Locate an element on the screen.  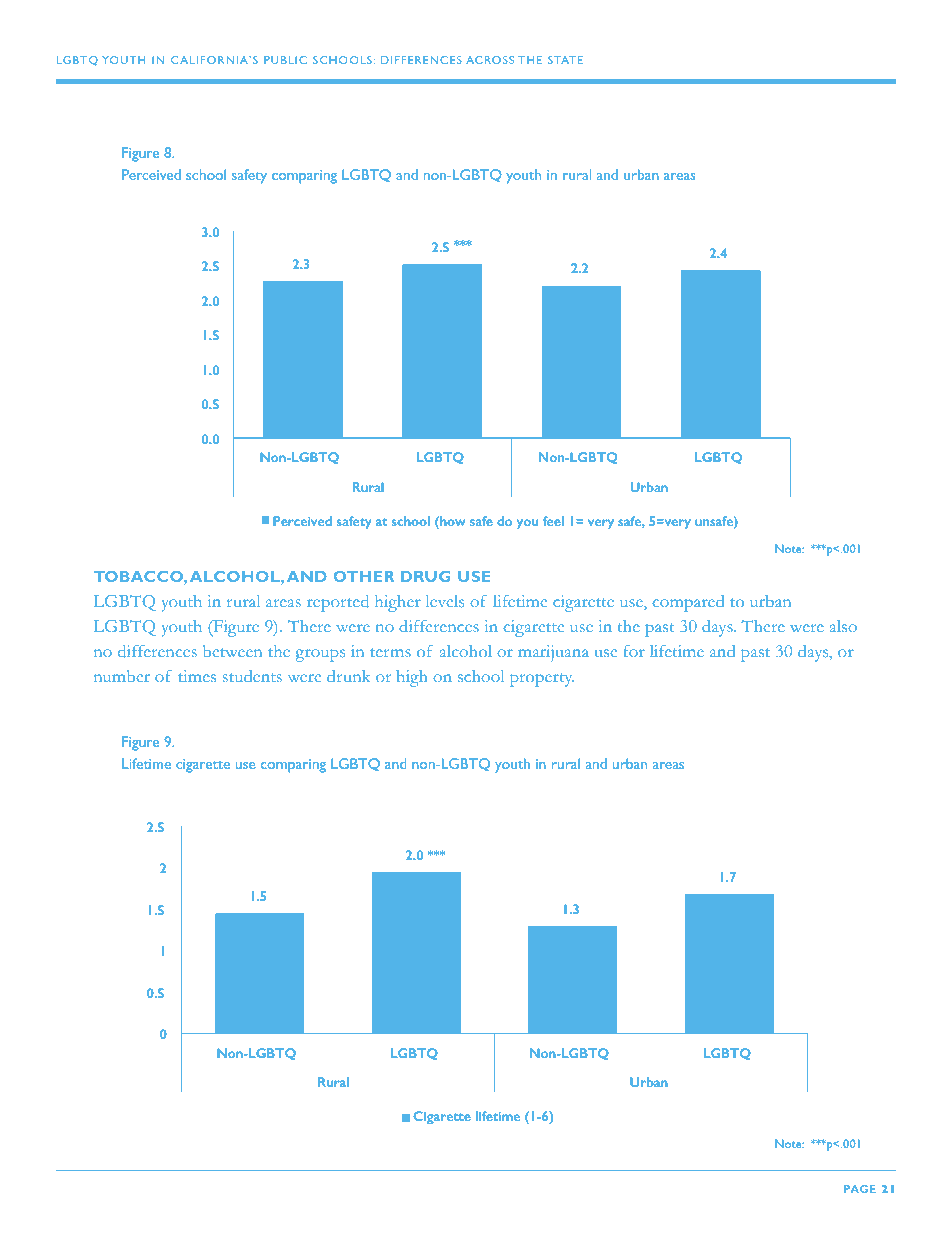
compared is located at coordinates (688, 603).
